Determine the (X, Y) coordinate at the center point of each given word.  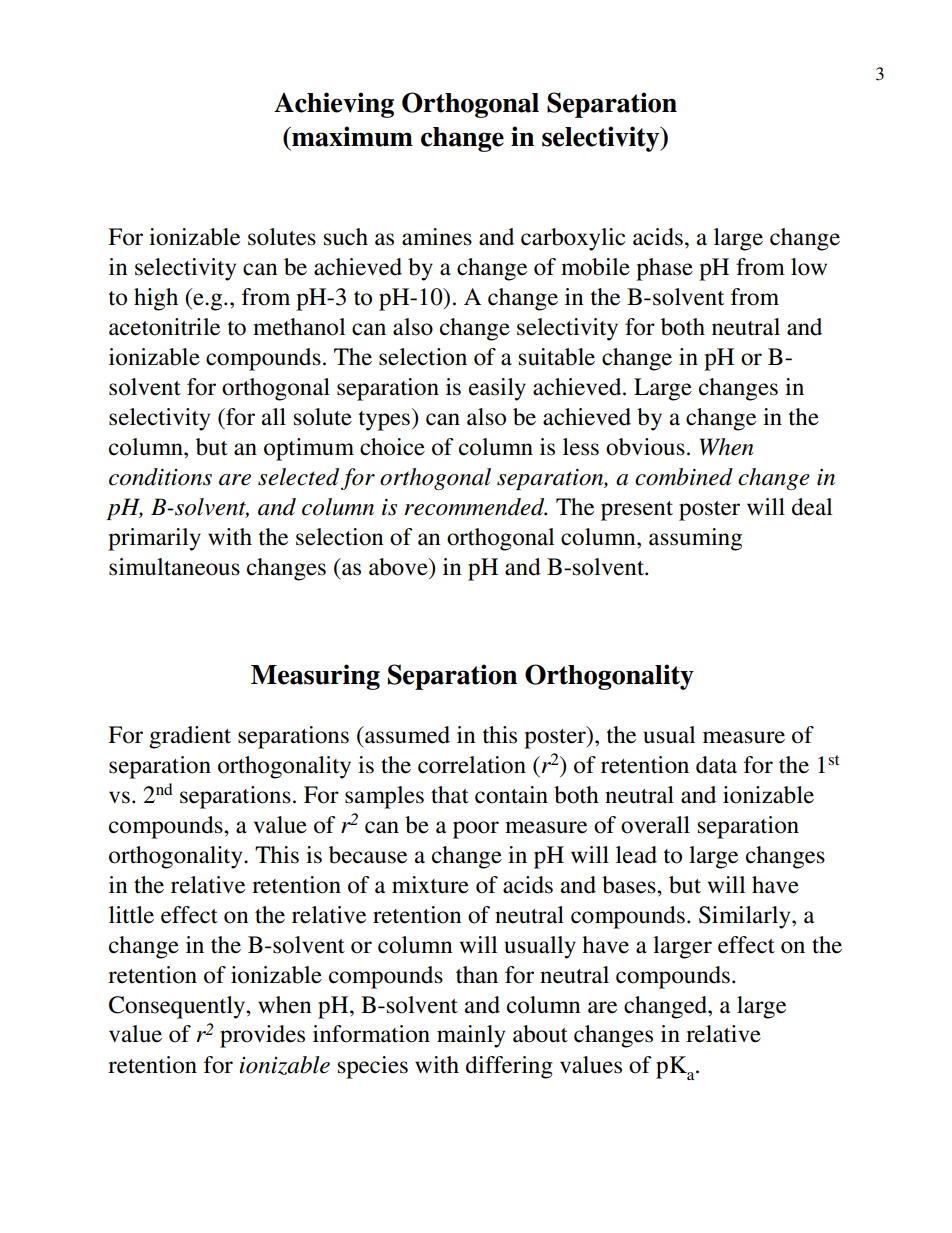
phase (664, 269)
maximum (351, 136)
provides (262, 1036)
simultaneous (174, 567)
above (399, 567)
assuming (695, 539)
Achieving (334, 105)
